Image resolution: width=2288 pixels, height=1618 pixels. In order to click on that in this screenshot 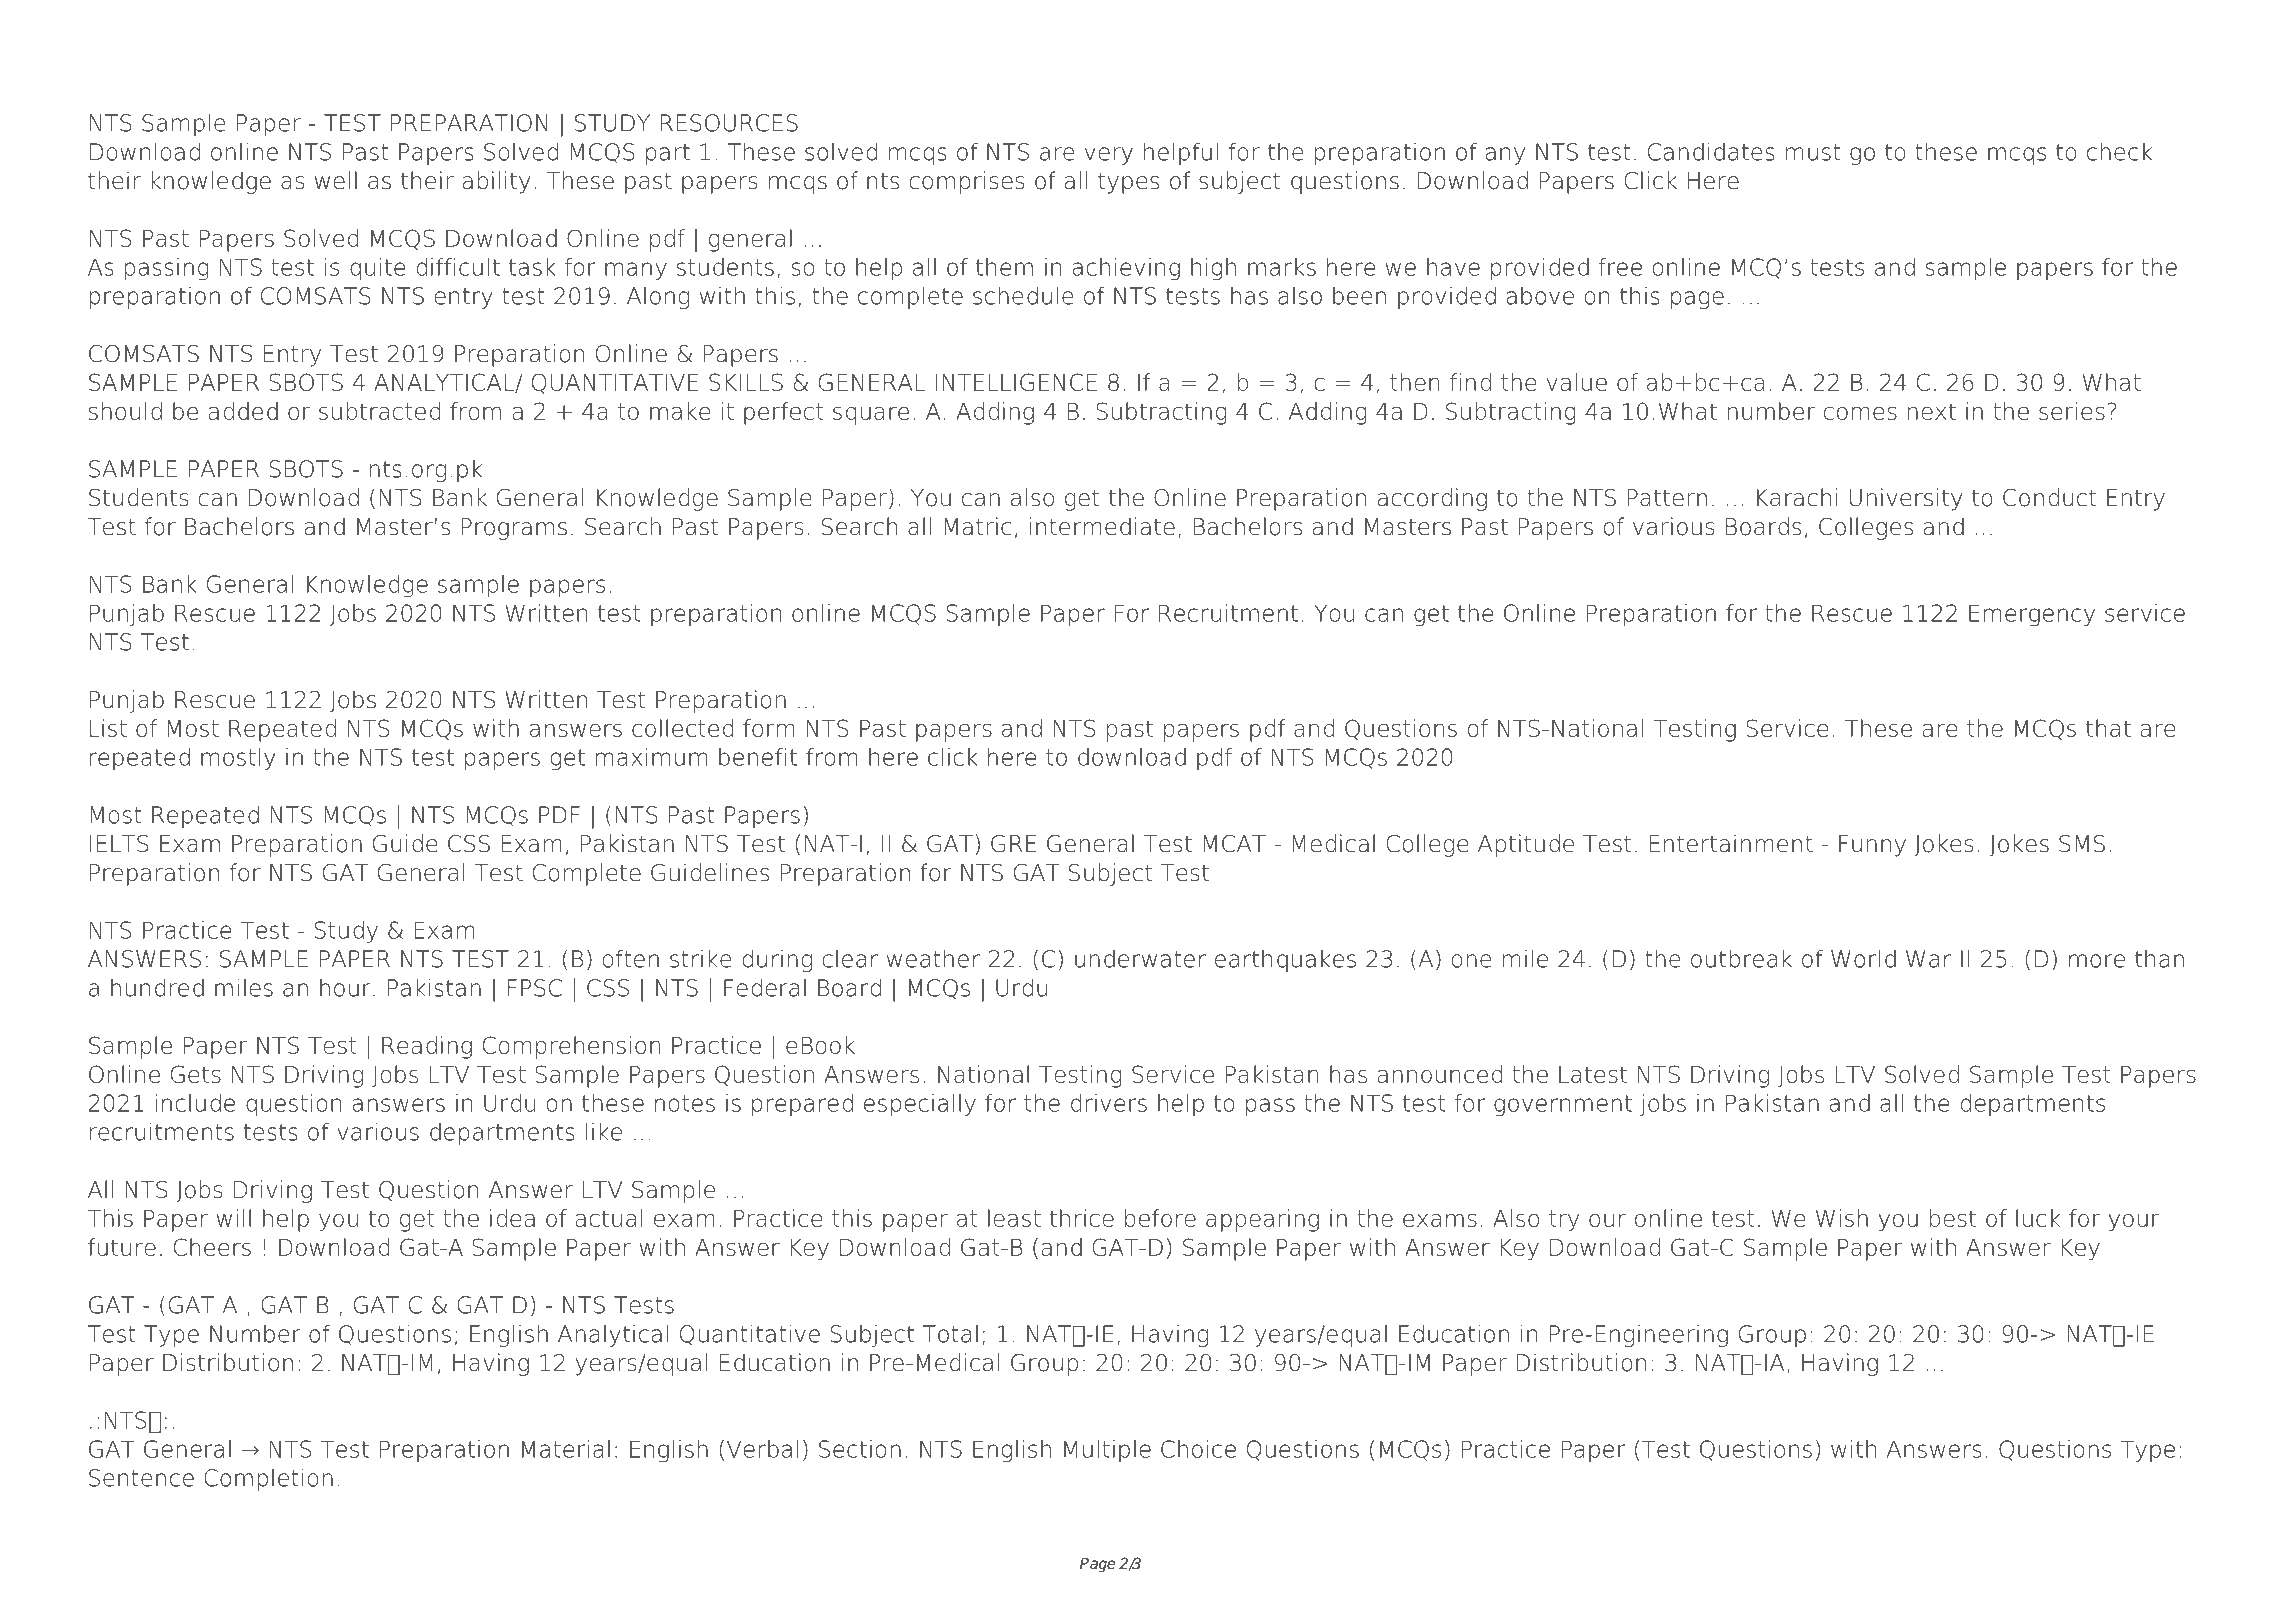, I will do `click(2108, 728)`.
